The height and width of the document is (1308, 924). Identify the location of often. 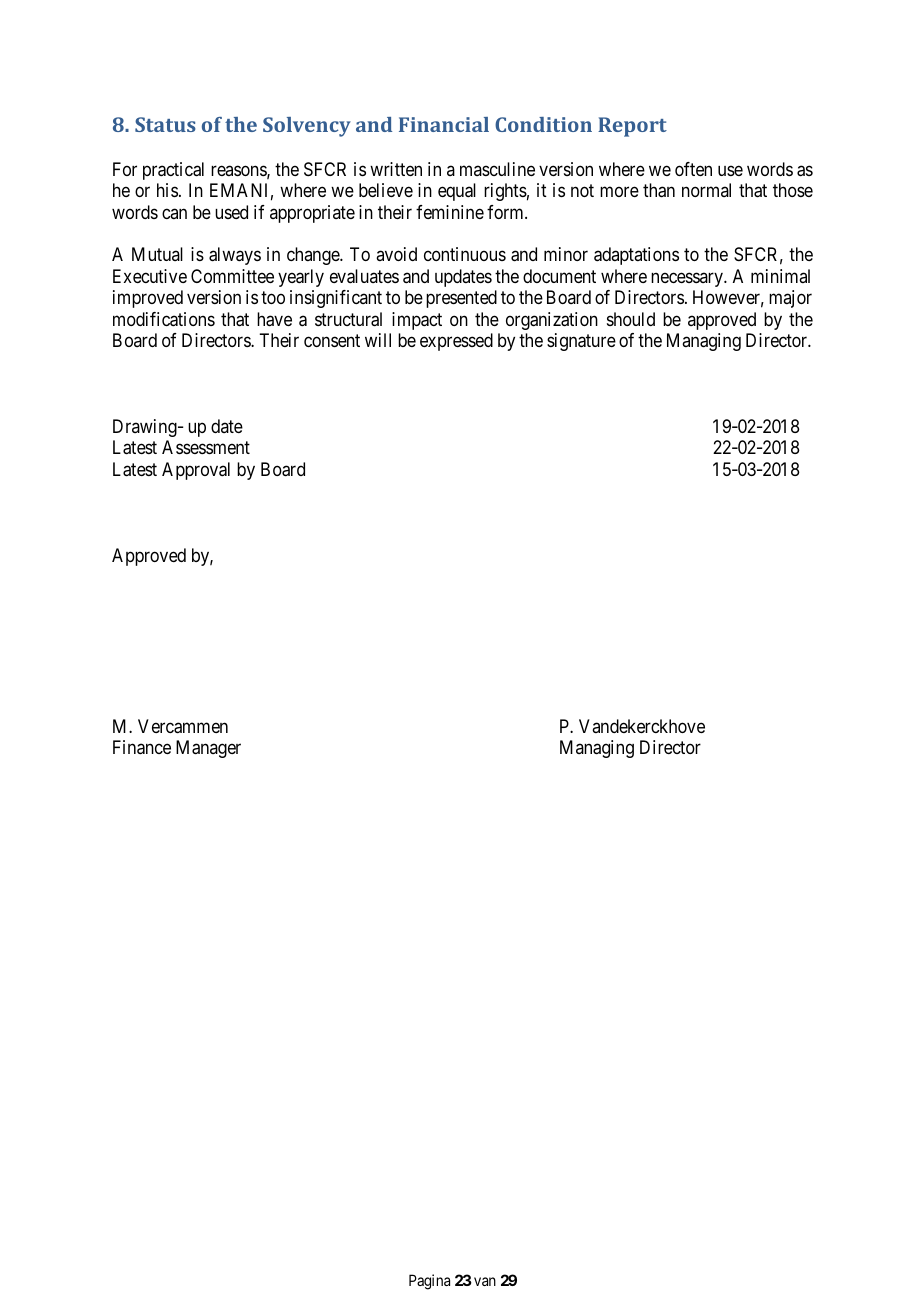
(693, 169).
